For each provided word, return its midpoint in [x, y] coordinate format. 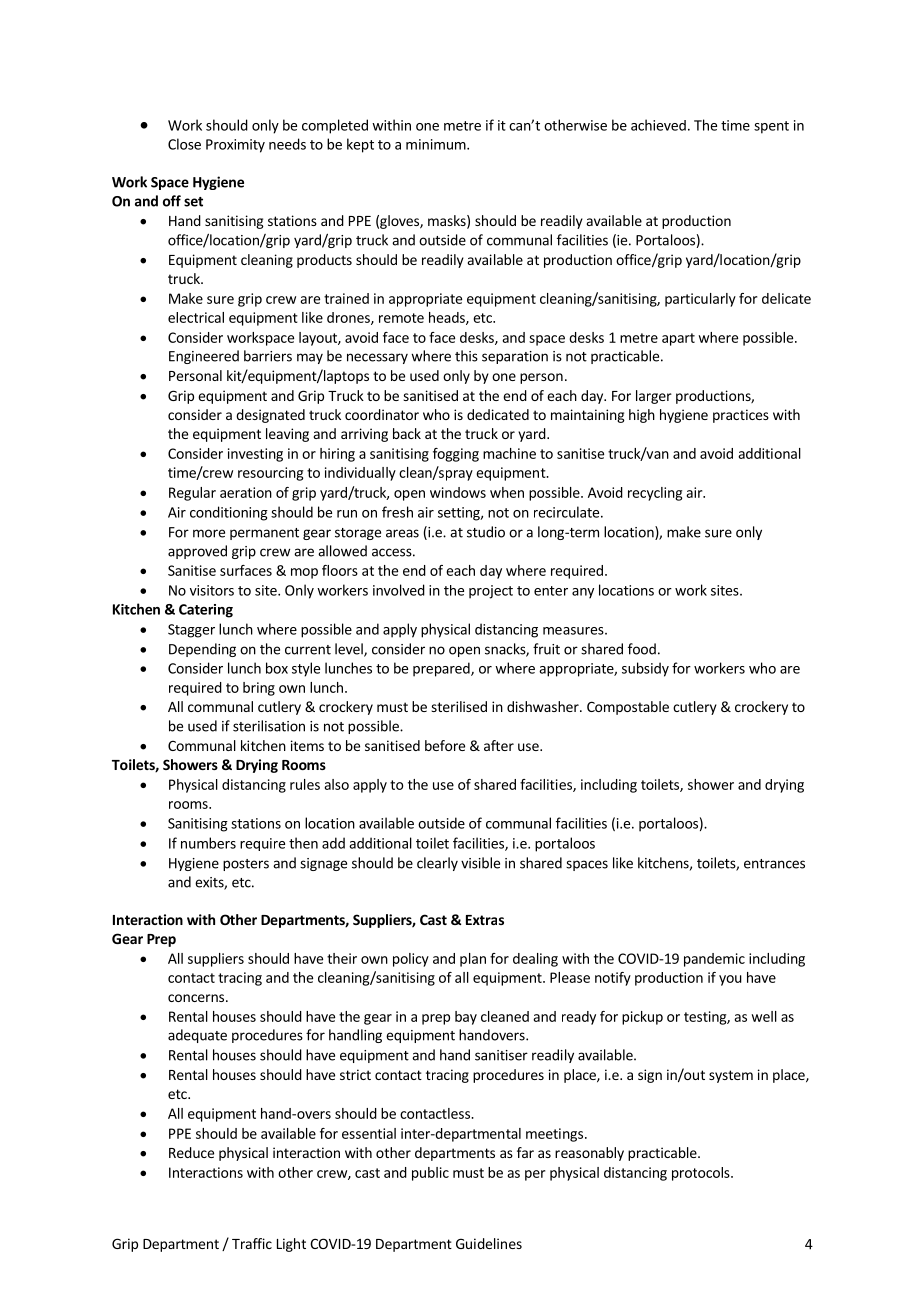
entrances [774, 864]
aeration [246, 492]
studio [486, 532]
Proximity [235, 146]
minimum [437, 144]
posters [246, 865]
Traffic [252, 1243]
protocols [702, 1174]
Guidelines [489, 1243]
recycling [655, 494]
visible [480, 863]
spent [771, 127]
